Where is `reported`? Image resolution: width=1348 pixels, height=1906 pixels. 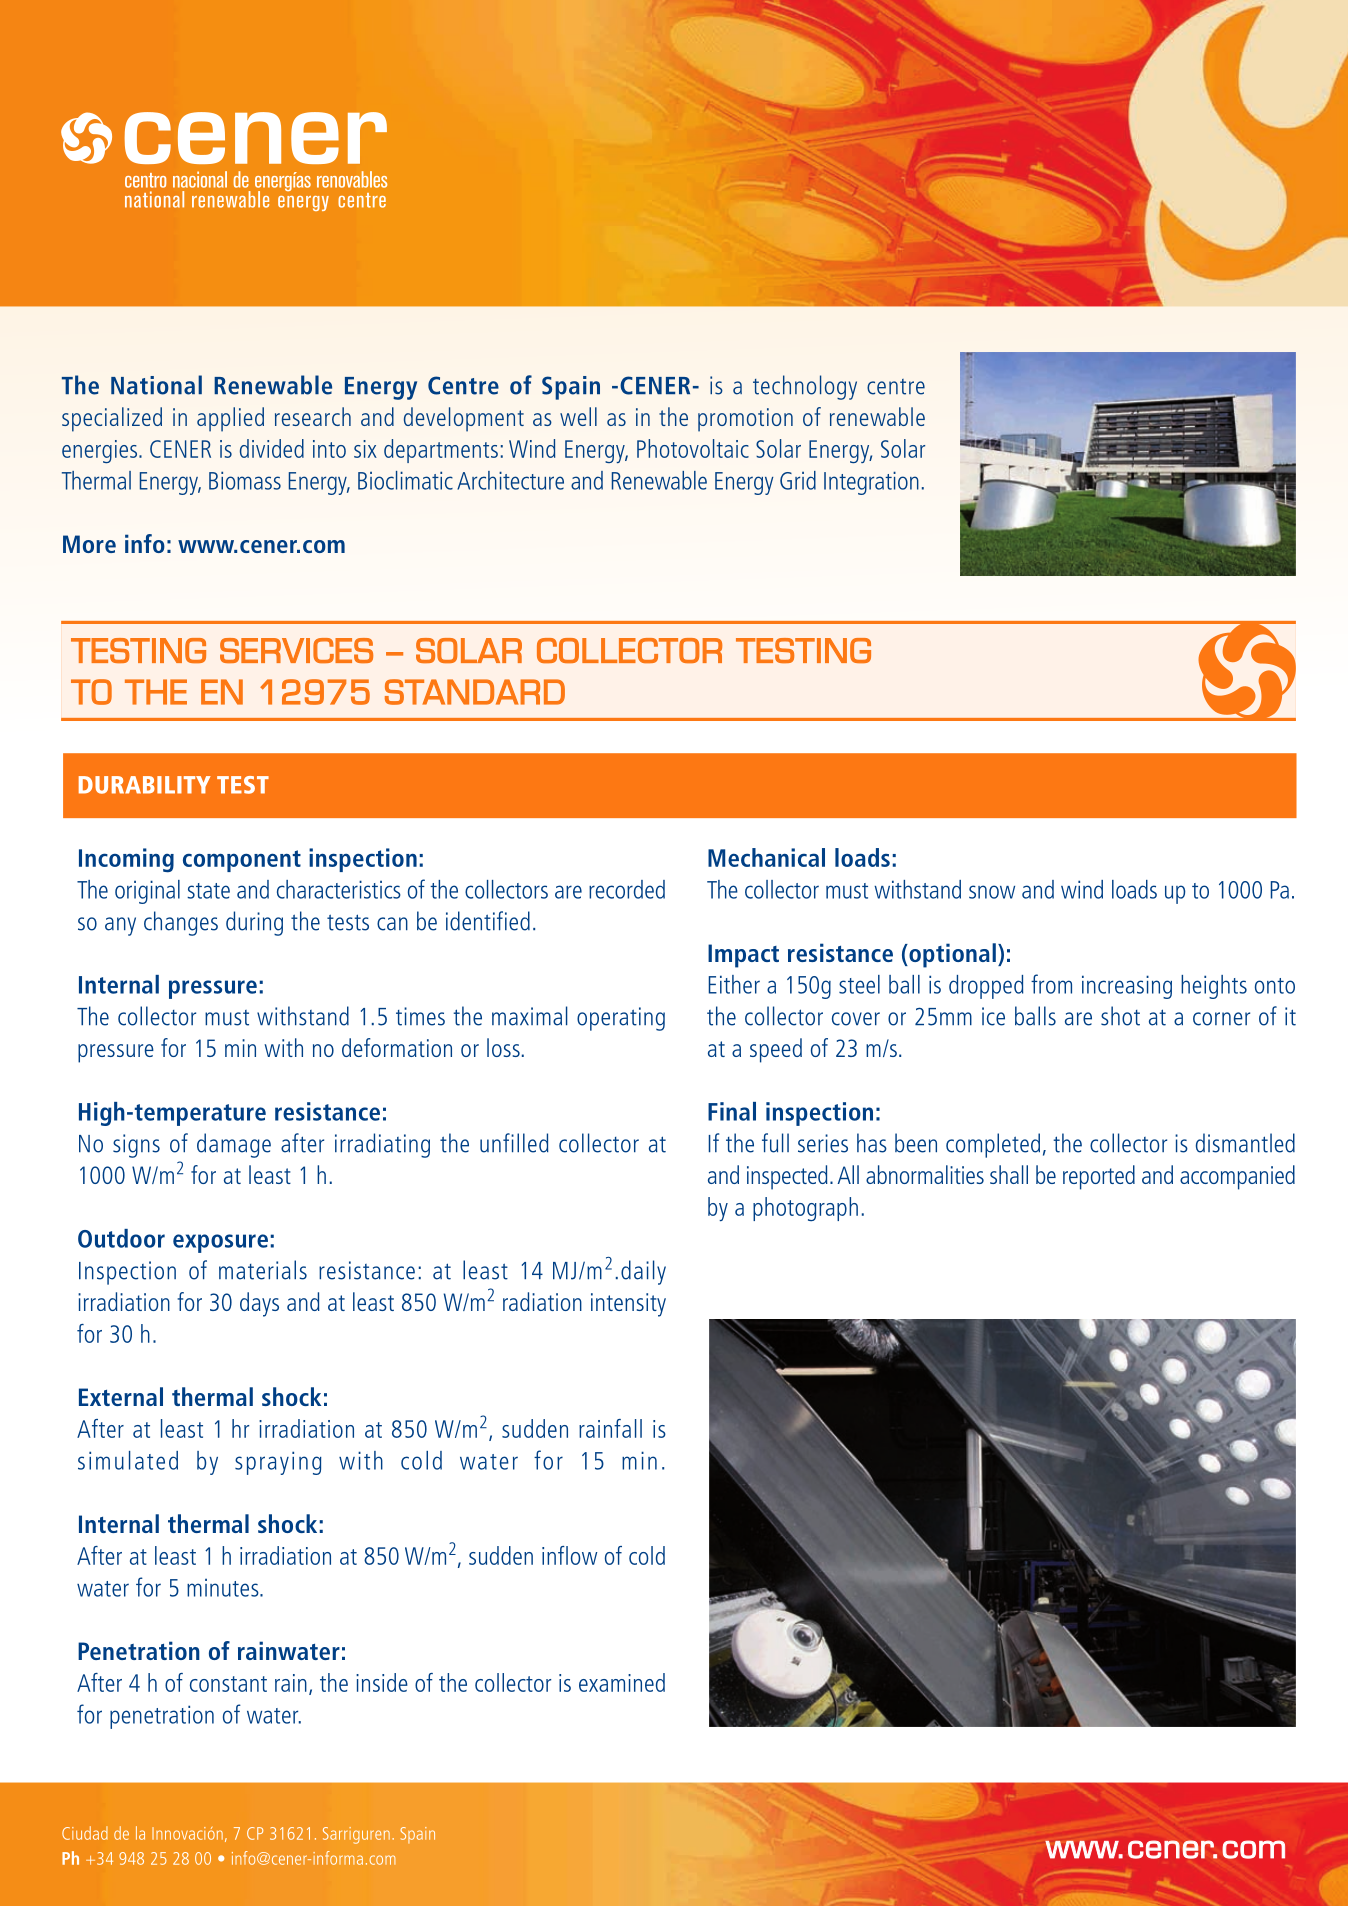
reported is located at coordinates (1099, 1177).
